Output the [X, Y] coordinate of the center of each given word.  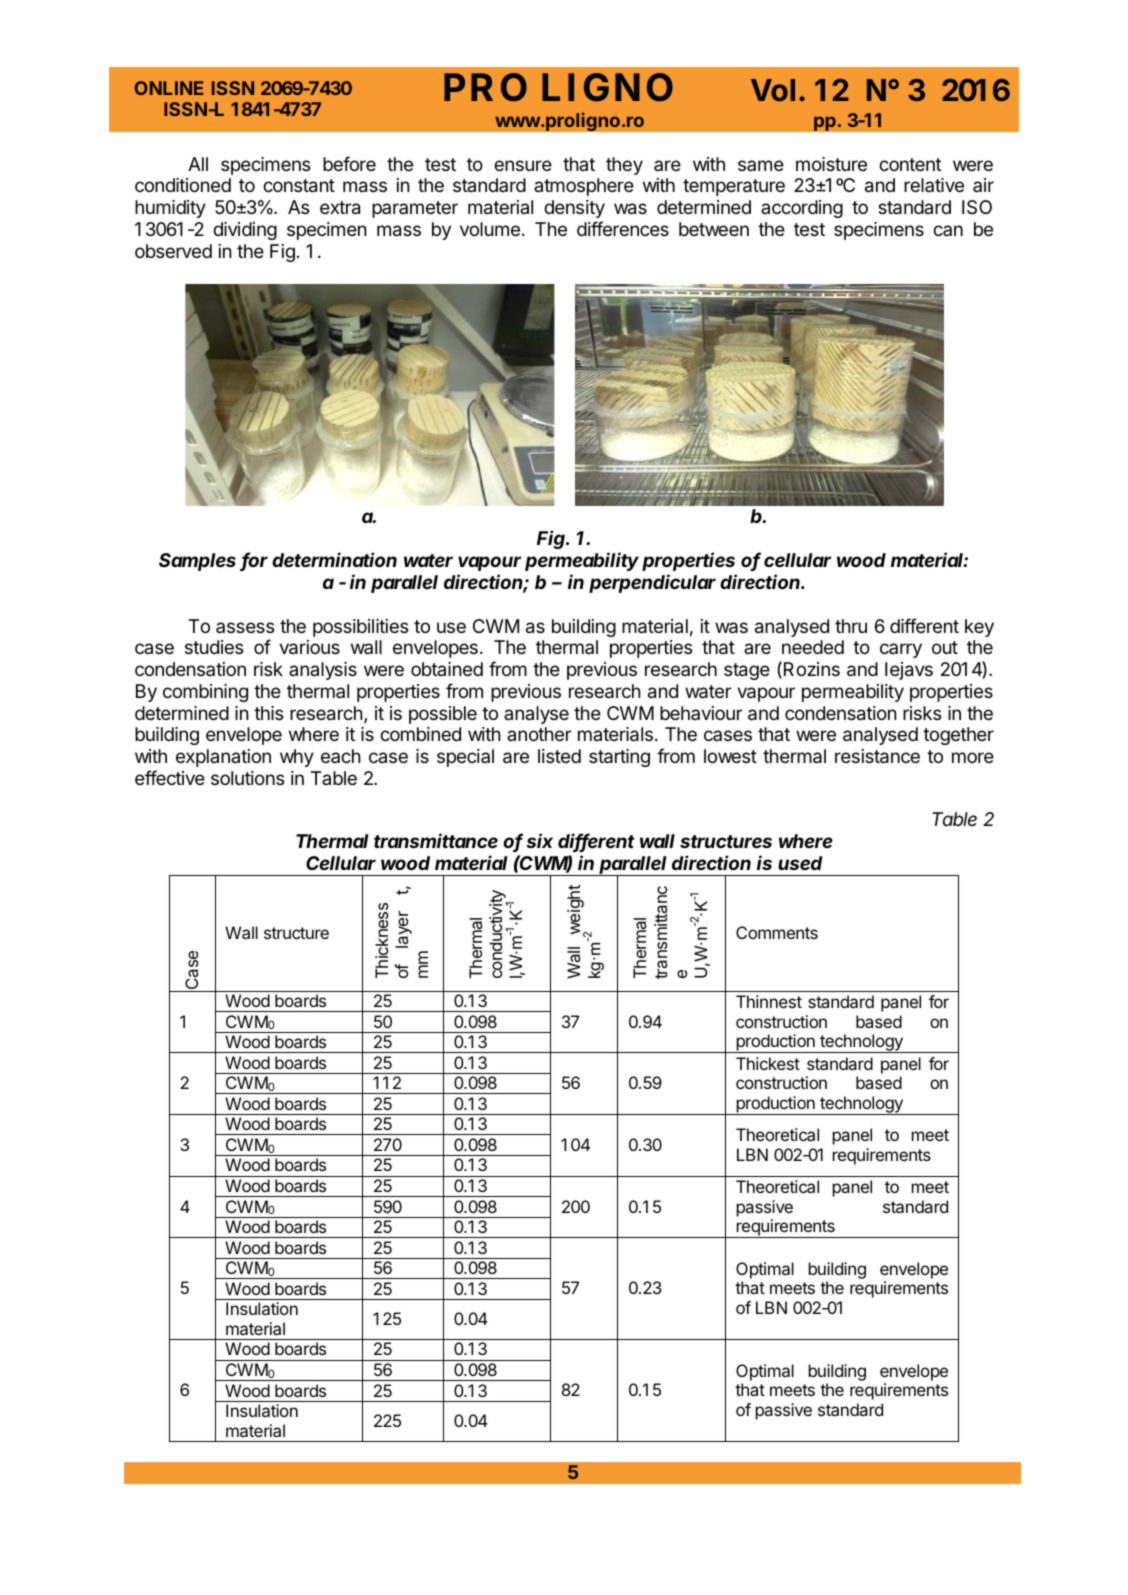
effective [170, 777]
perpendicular [652, 583]
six [539, 840]
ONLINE [169, 88]
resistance [877, 756]
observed [173, 251]
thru [851, 626]
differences [623, 228]
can [948, 230]
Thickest [768, 1063]
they [624, 166]
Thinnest [769, 1001]
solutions [247, 778]
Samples [197, 562]
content [910, 164]
